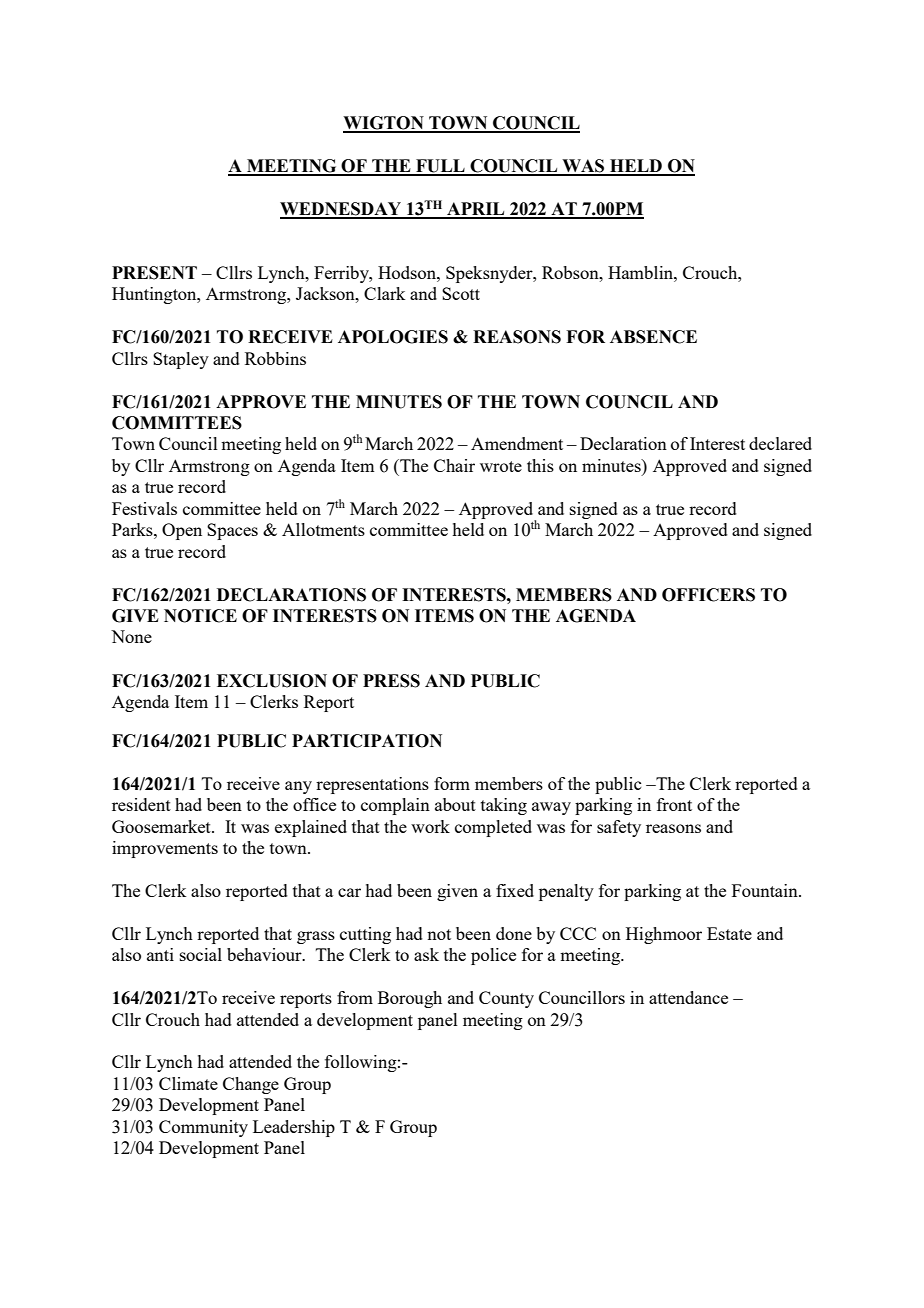 The width and height of the screenshot is (924, 1308). What do you see at coordinates (165, 849) in the screenshot?
I see `improvements` at bounding box center [165, 849].
